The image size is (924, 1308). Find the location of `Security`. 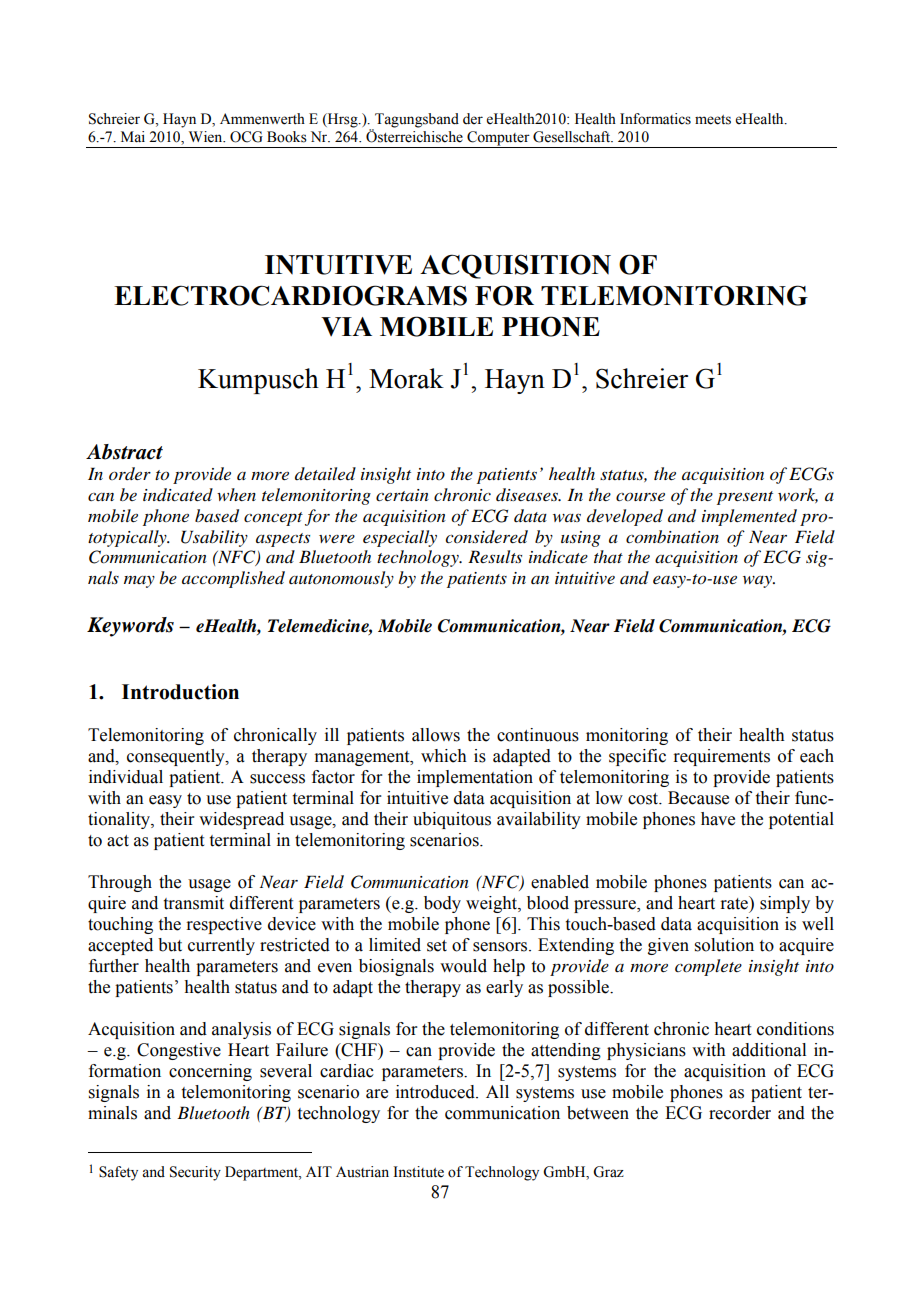

Security is located at coordinates (195, 1173).
